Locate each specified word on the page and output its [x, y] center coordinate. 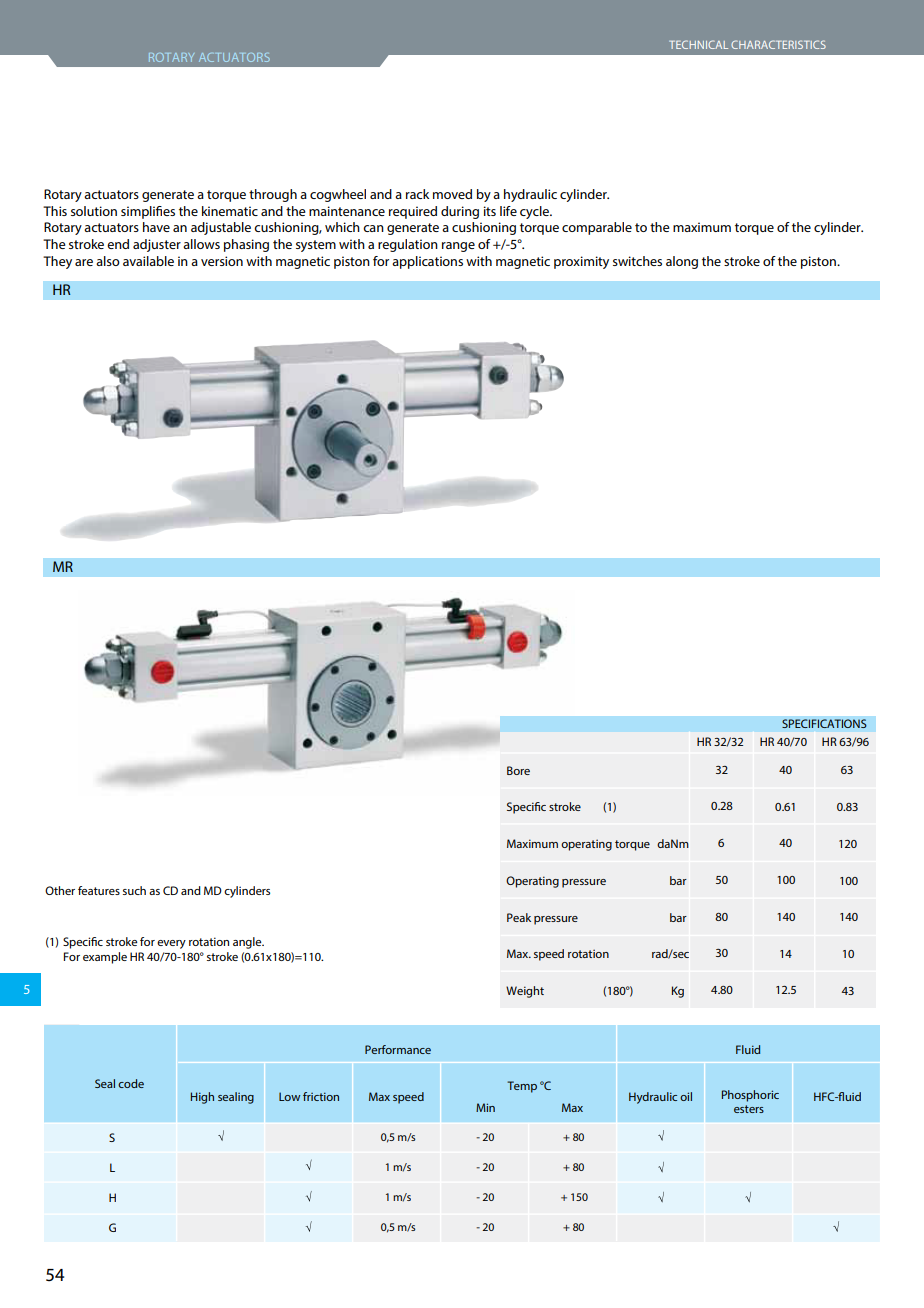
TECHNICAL [698, 44]
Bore [518, 770]
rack [417, 194]
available [148, 261]
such [134, 890]
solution [94, 211]
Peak [519, 917]
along [682, 262]
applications [427, 262]
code [131, 1083]
